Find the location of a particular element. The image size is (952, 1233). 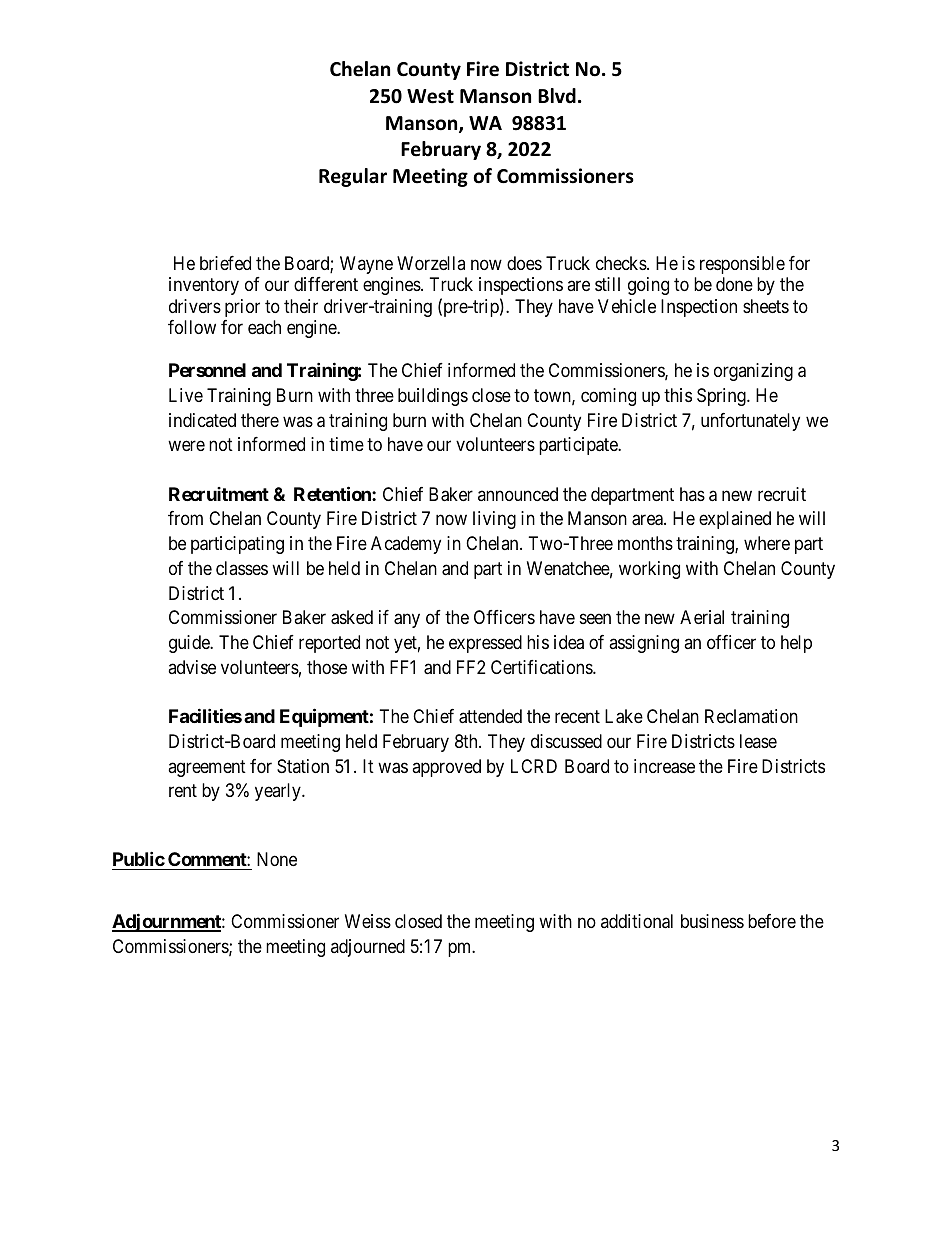

attended is located at coordinates (490, 716).
